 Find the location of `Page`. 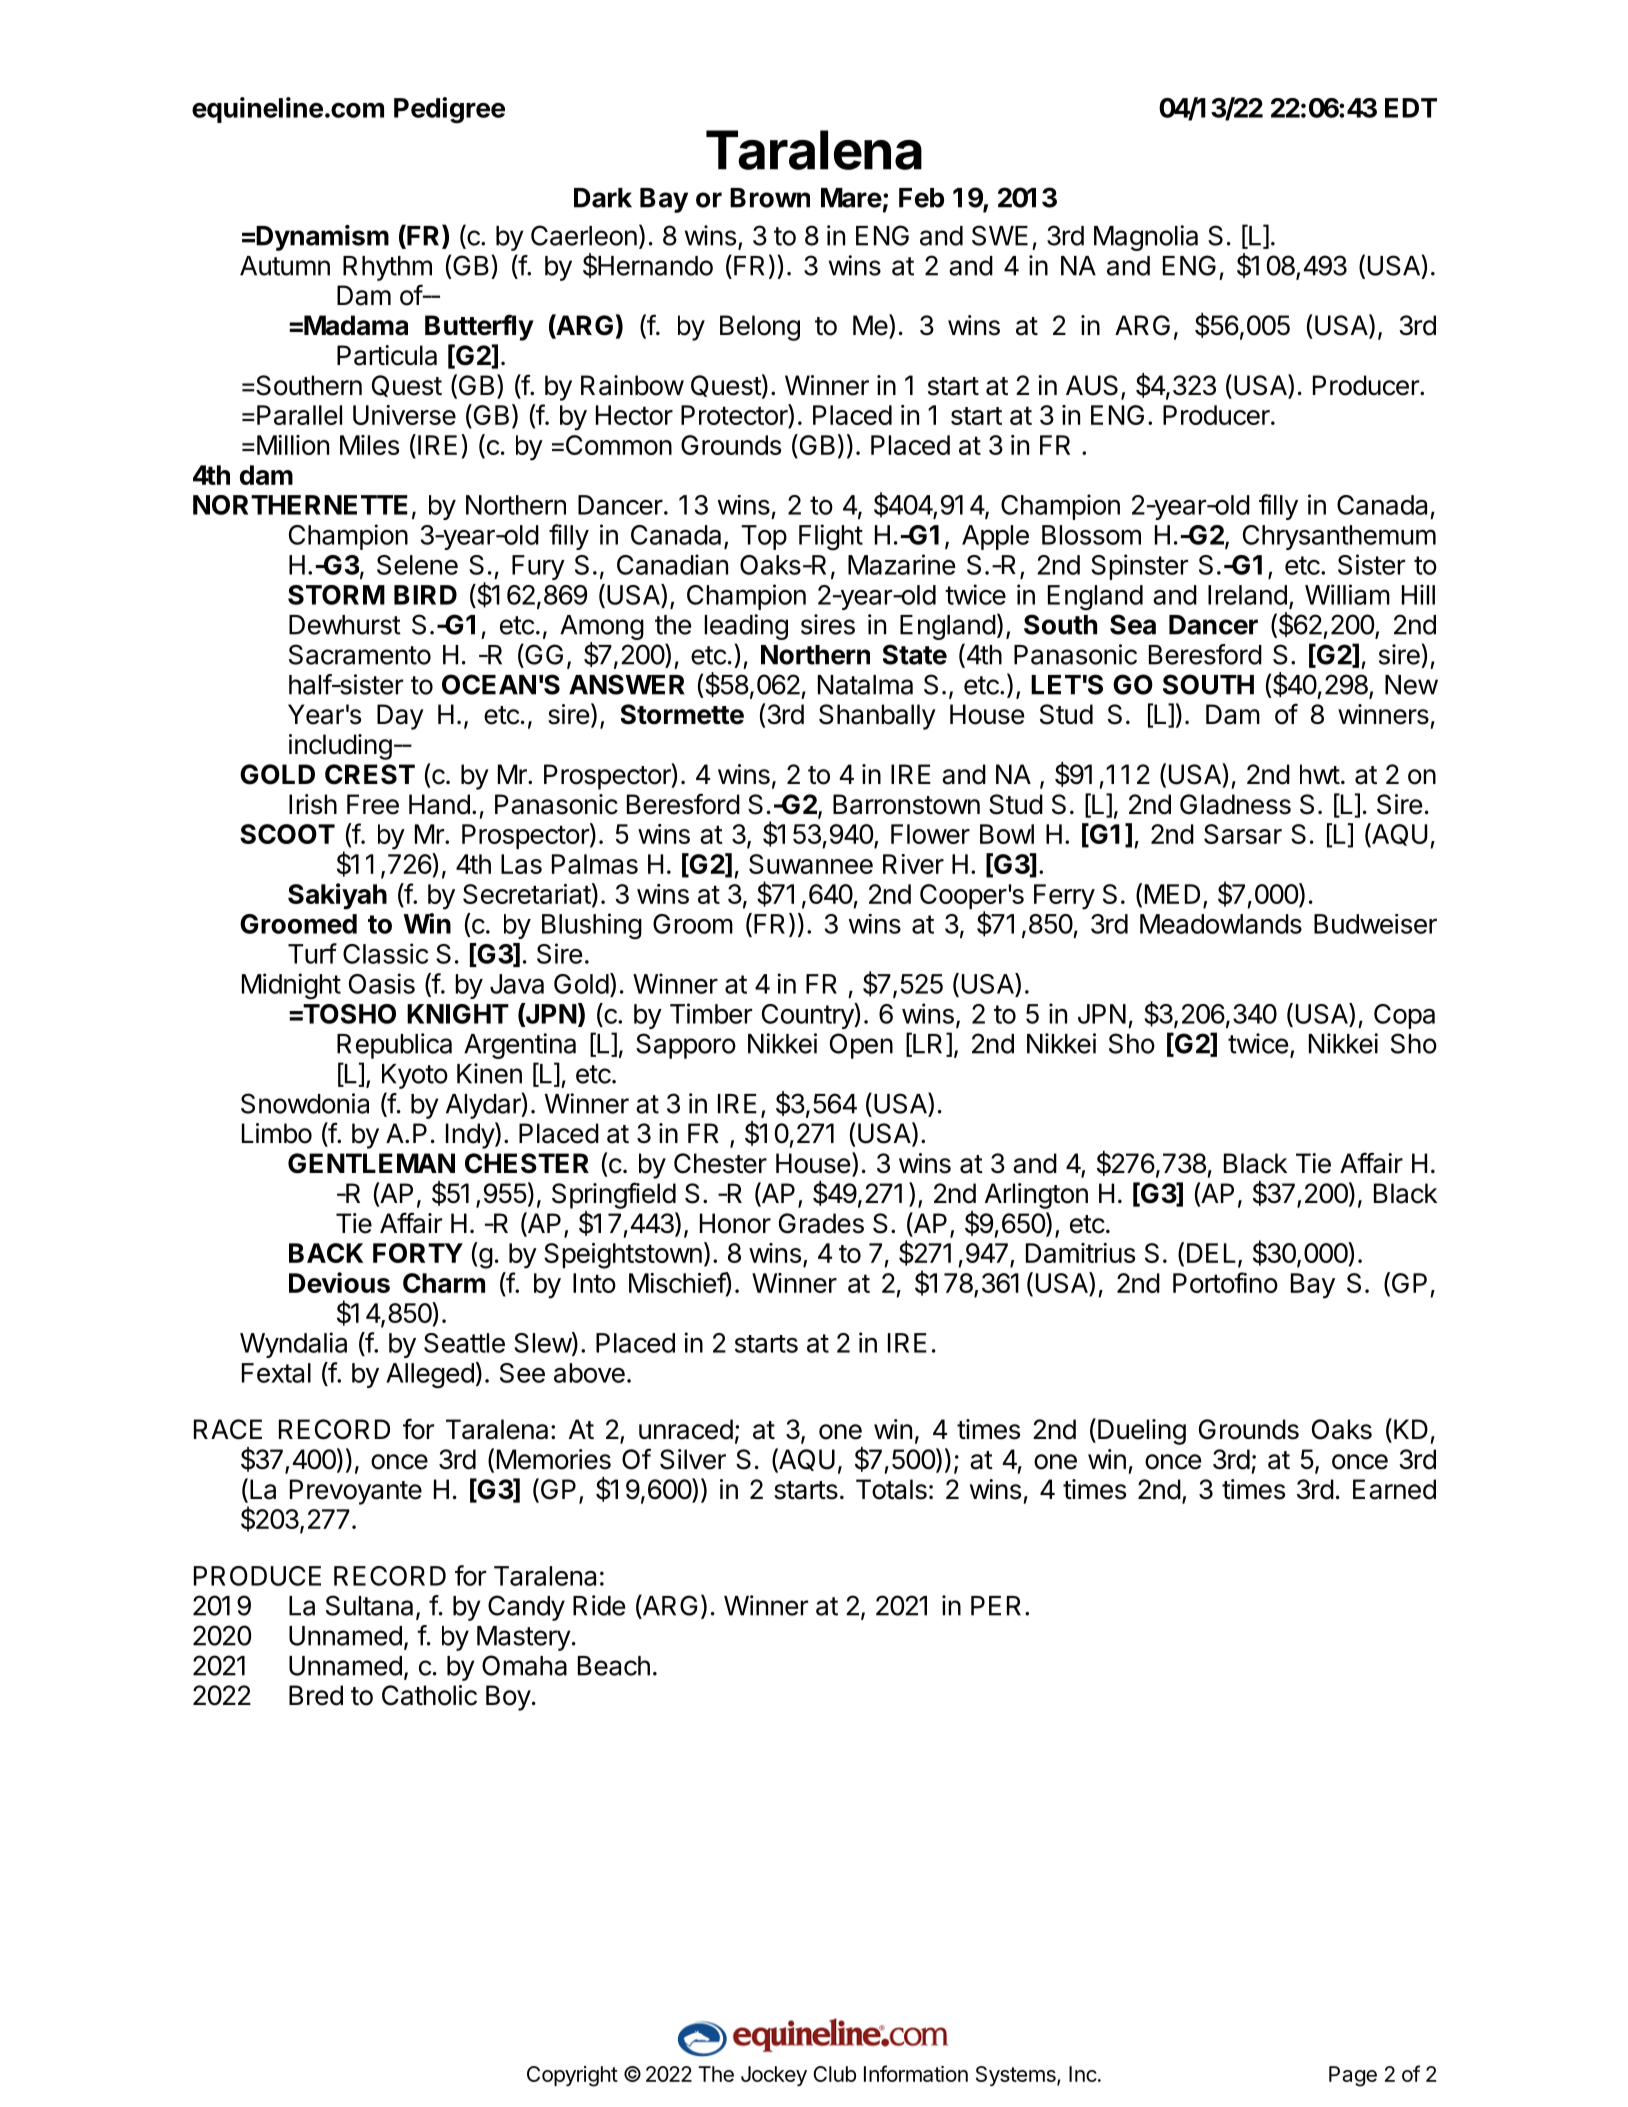

Page is located at coordinates (1353, 2076).
